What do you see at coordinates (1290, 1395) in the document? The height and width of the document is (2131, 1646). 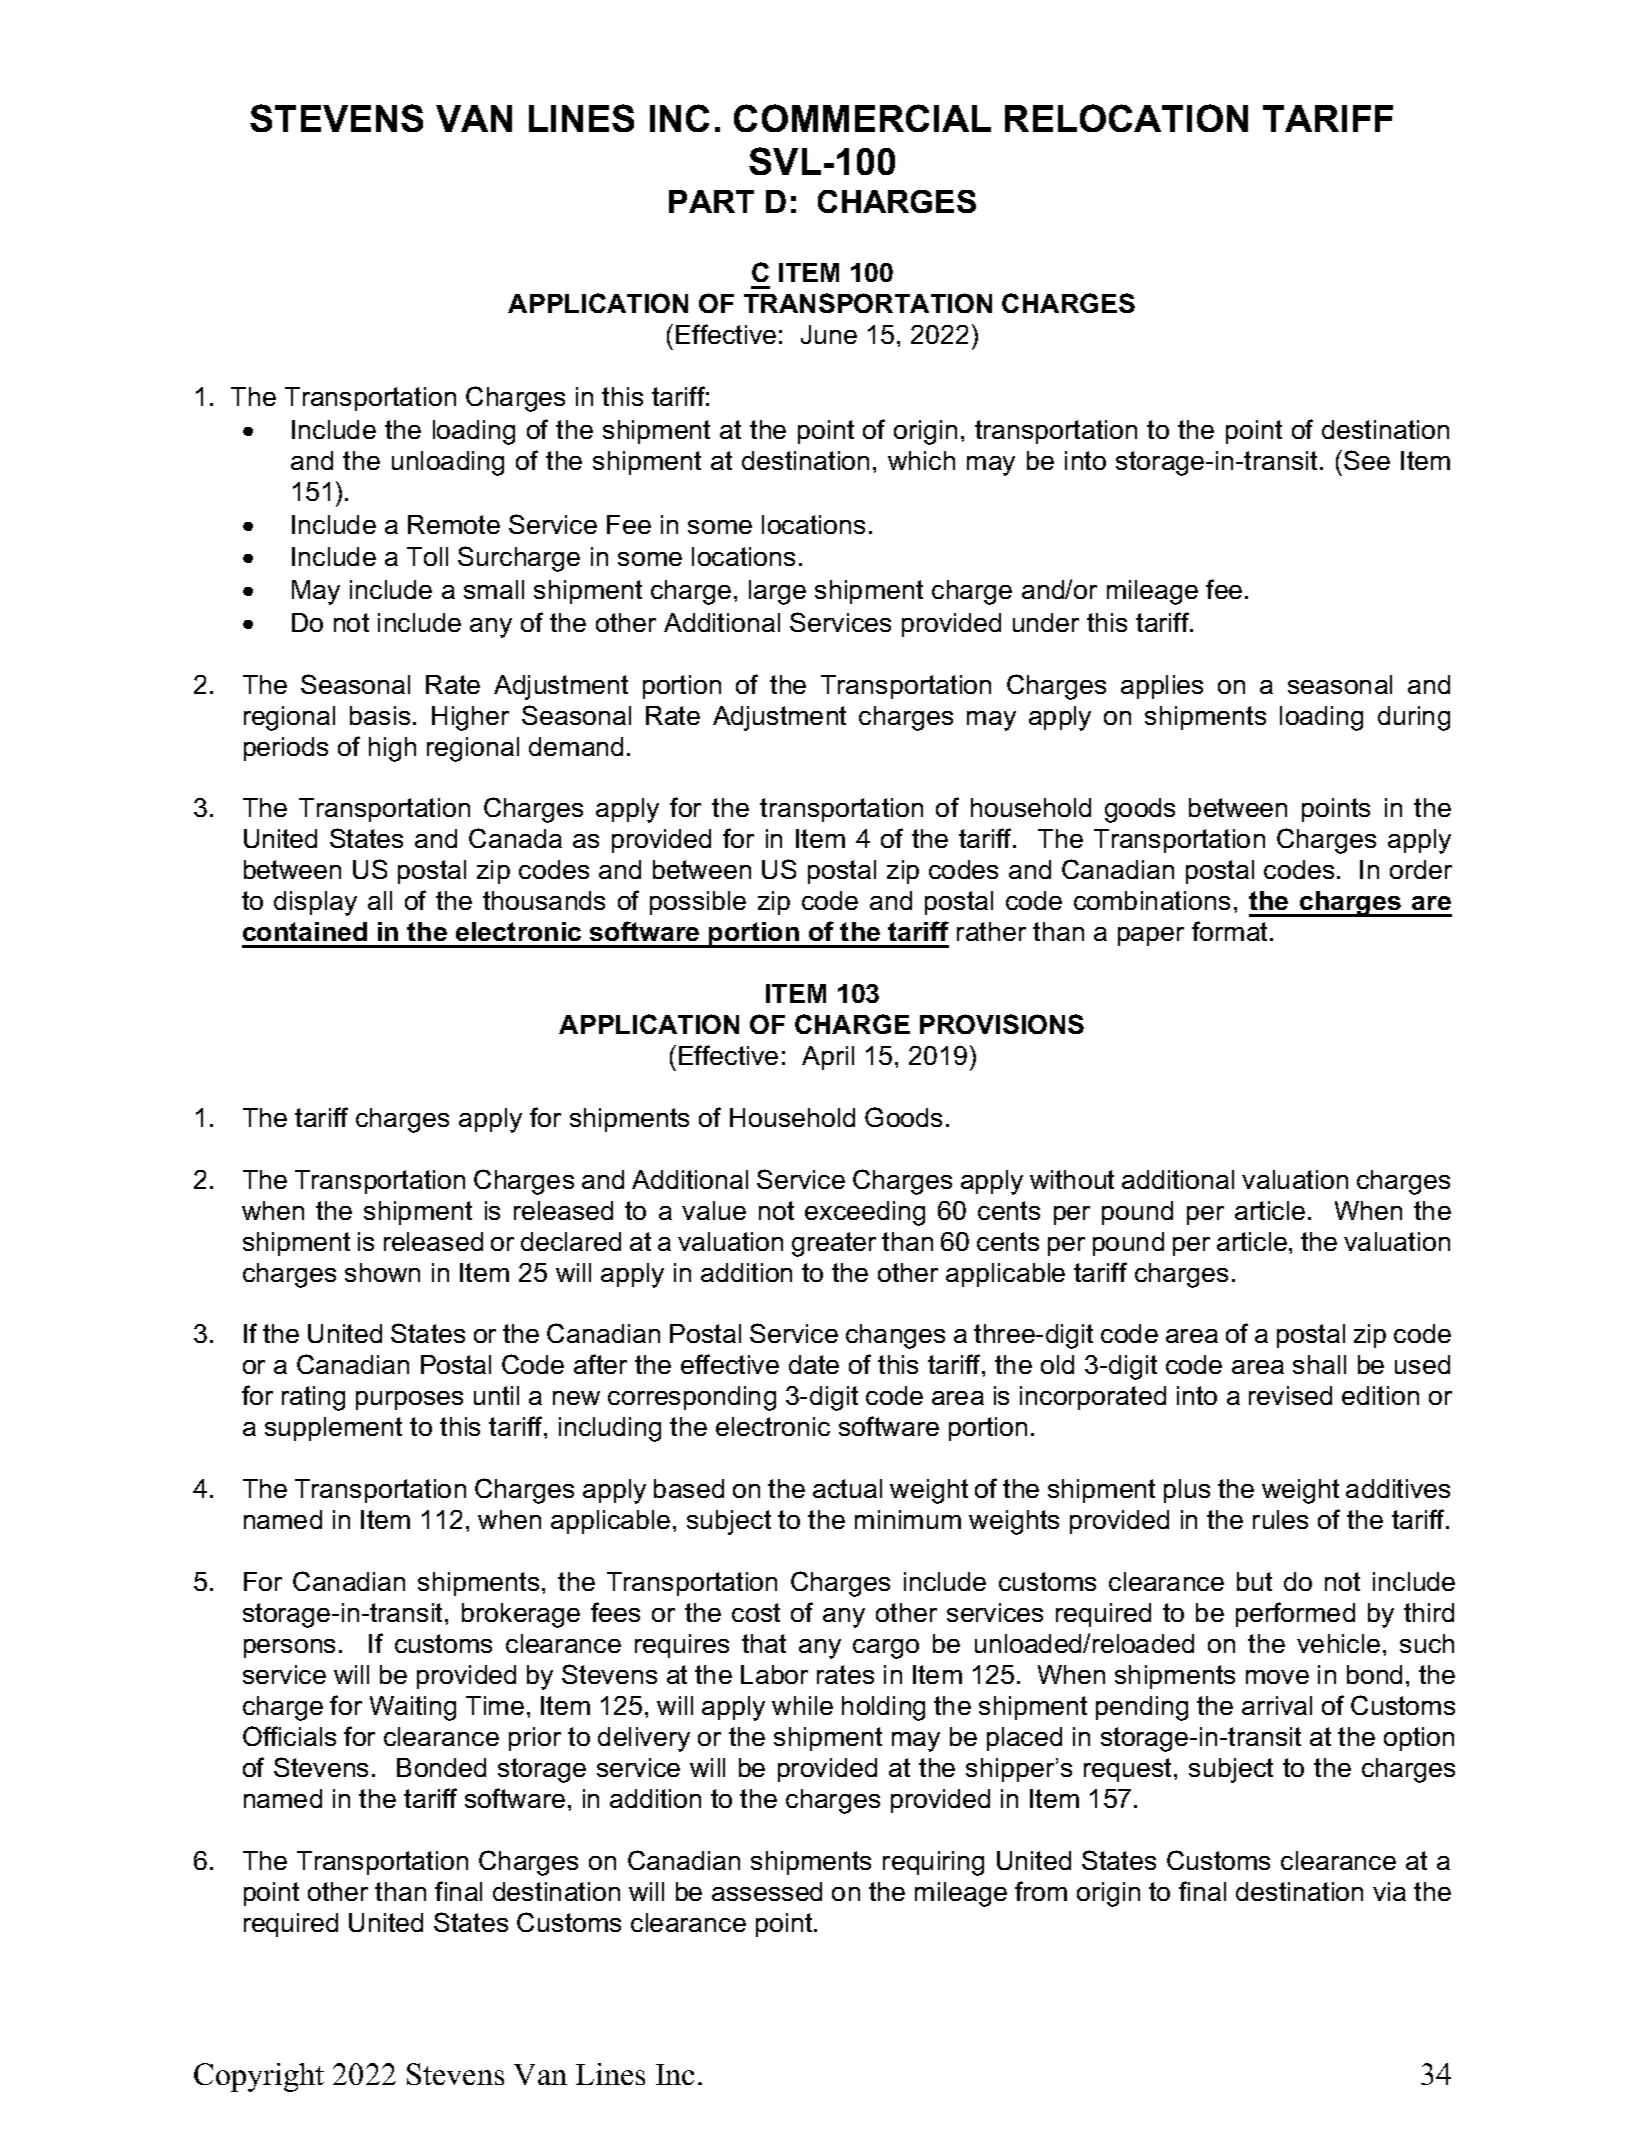 I see `revised` at bounding box center [1290, 1395].
